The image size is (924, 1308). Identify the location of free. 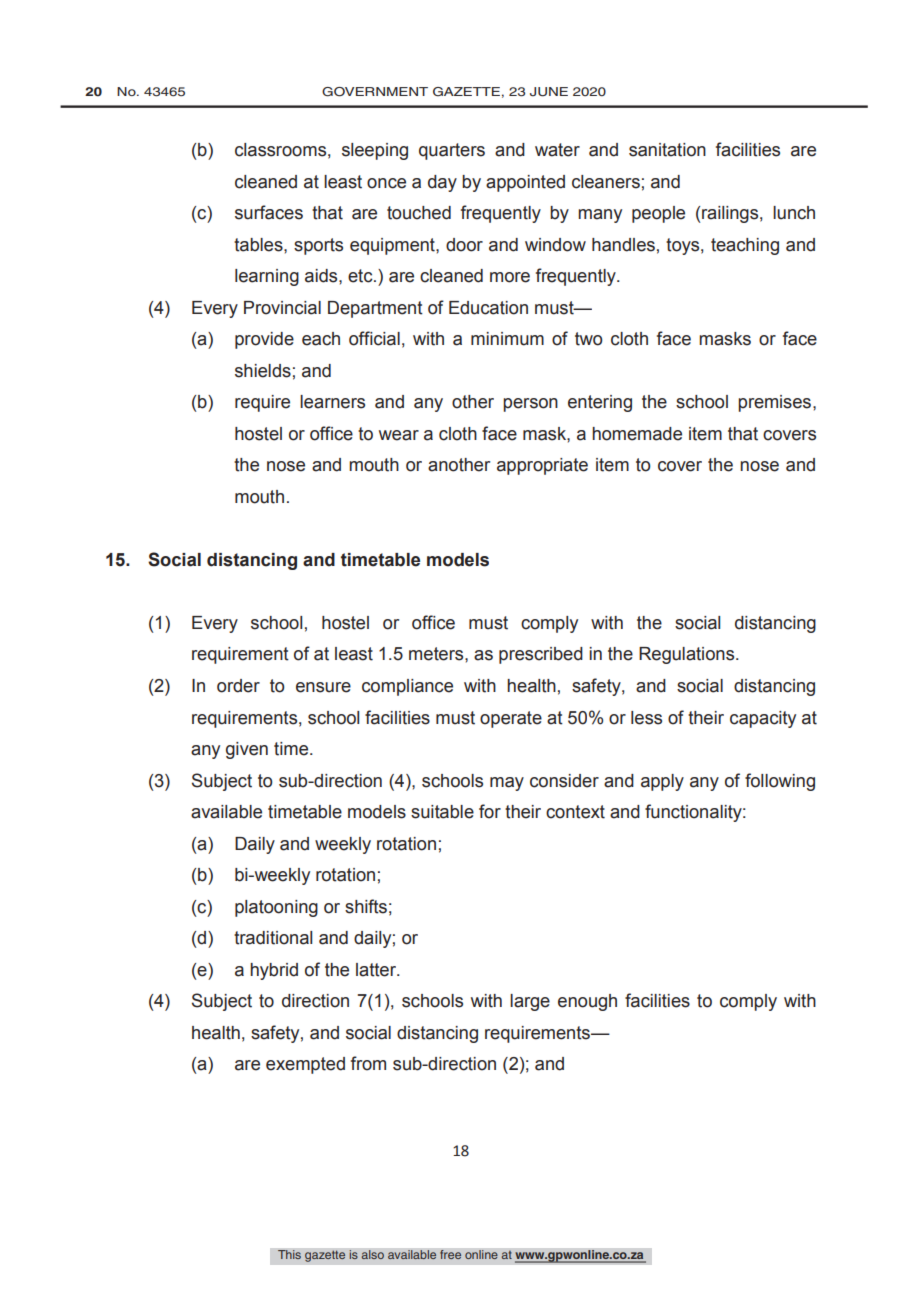
(451, 1255).
